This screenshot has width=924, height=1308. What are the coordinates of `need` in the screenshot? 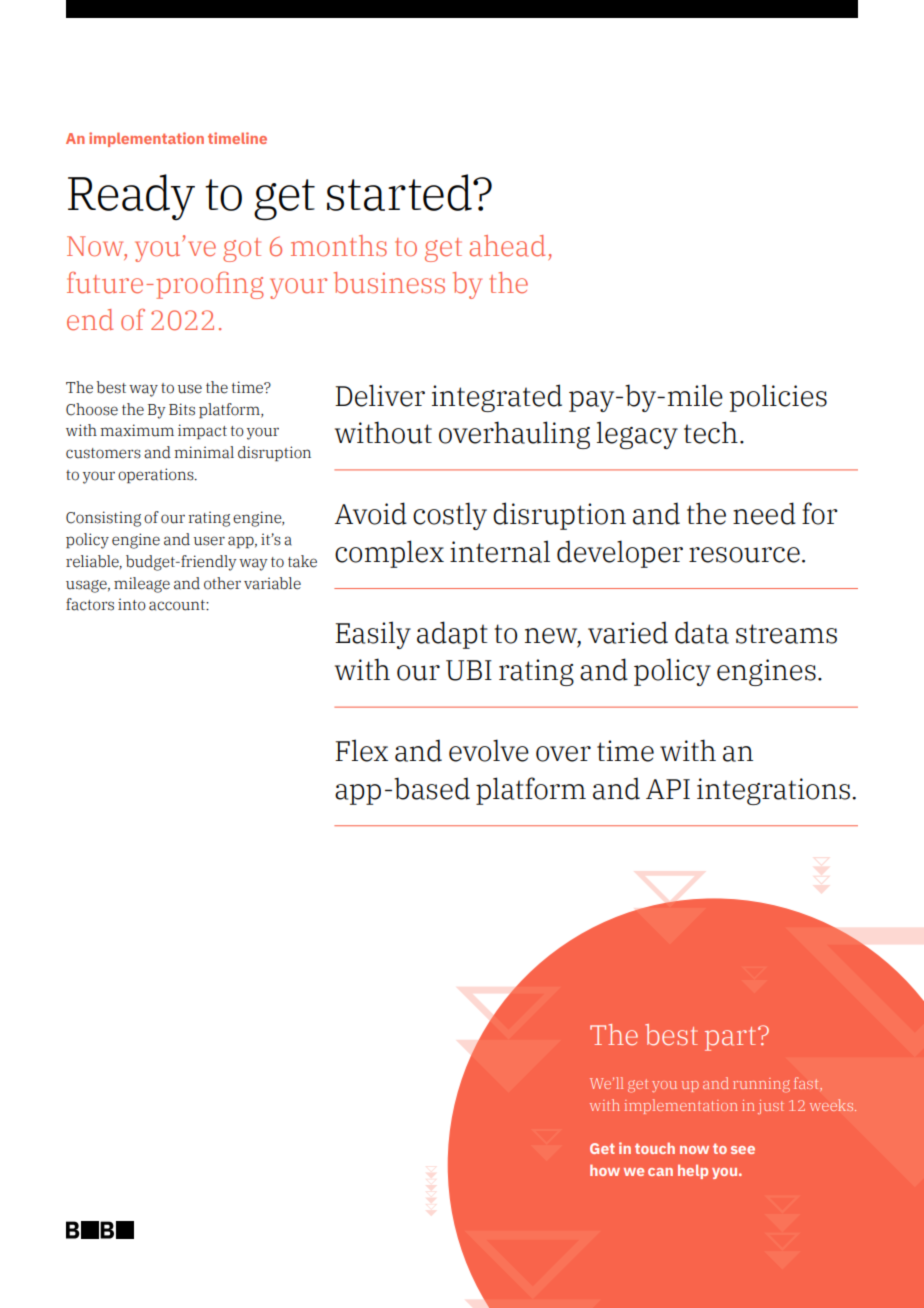 It's located at (764, 513).
